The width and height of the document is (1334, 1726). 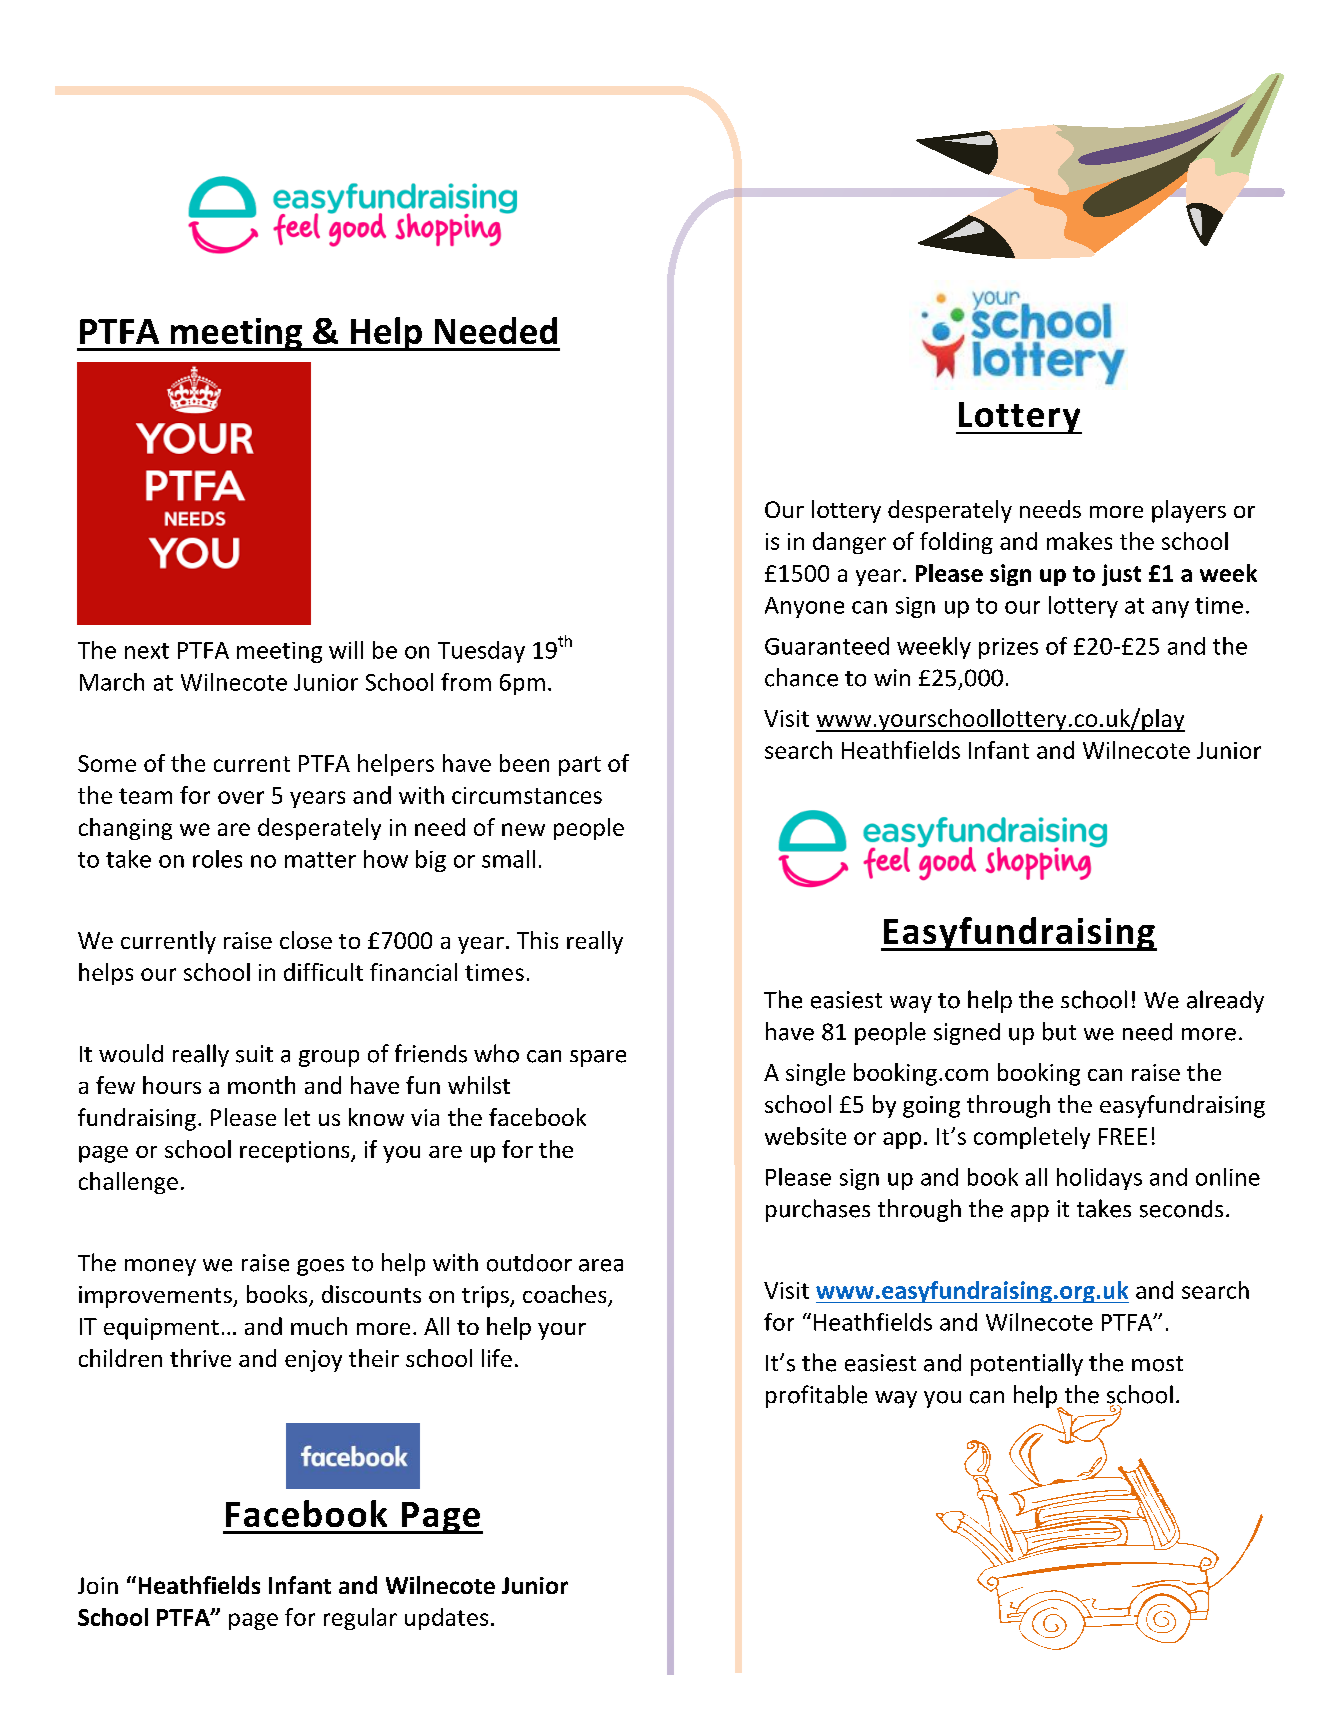 I want to click on spare, so click(x=598, y=1058).
